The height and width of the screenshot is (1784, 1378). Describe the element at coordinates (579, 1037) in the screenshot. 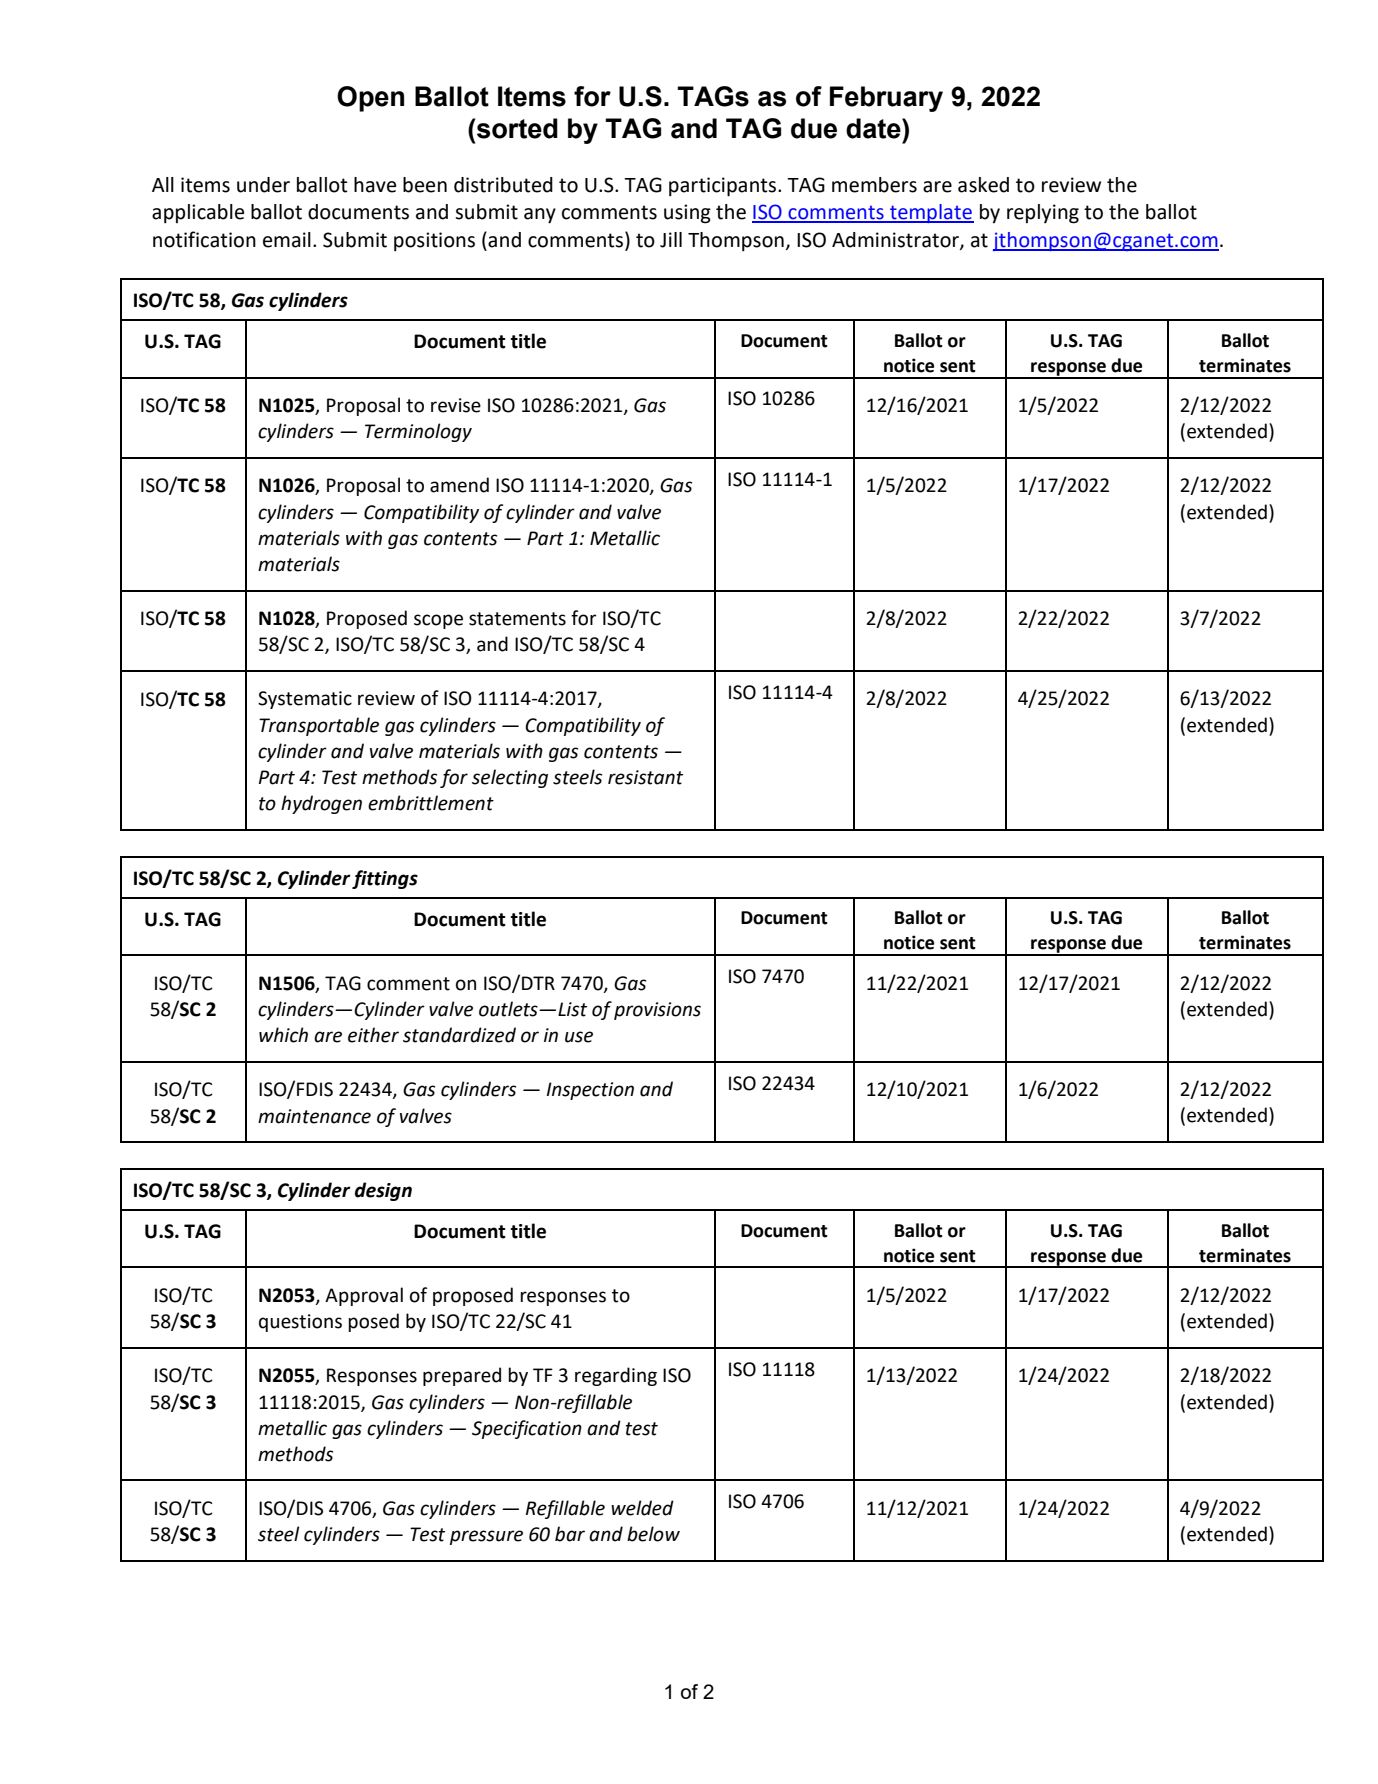

I see `use` at that location.
